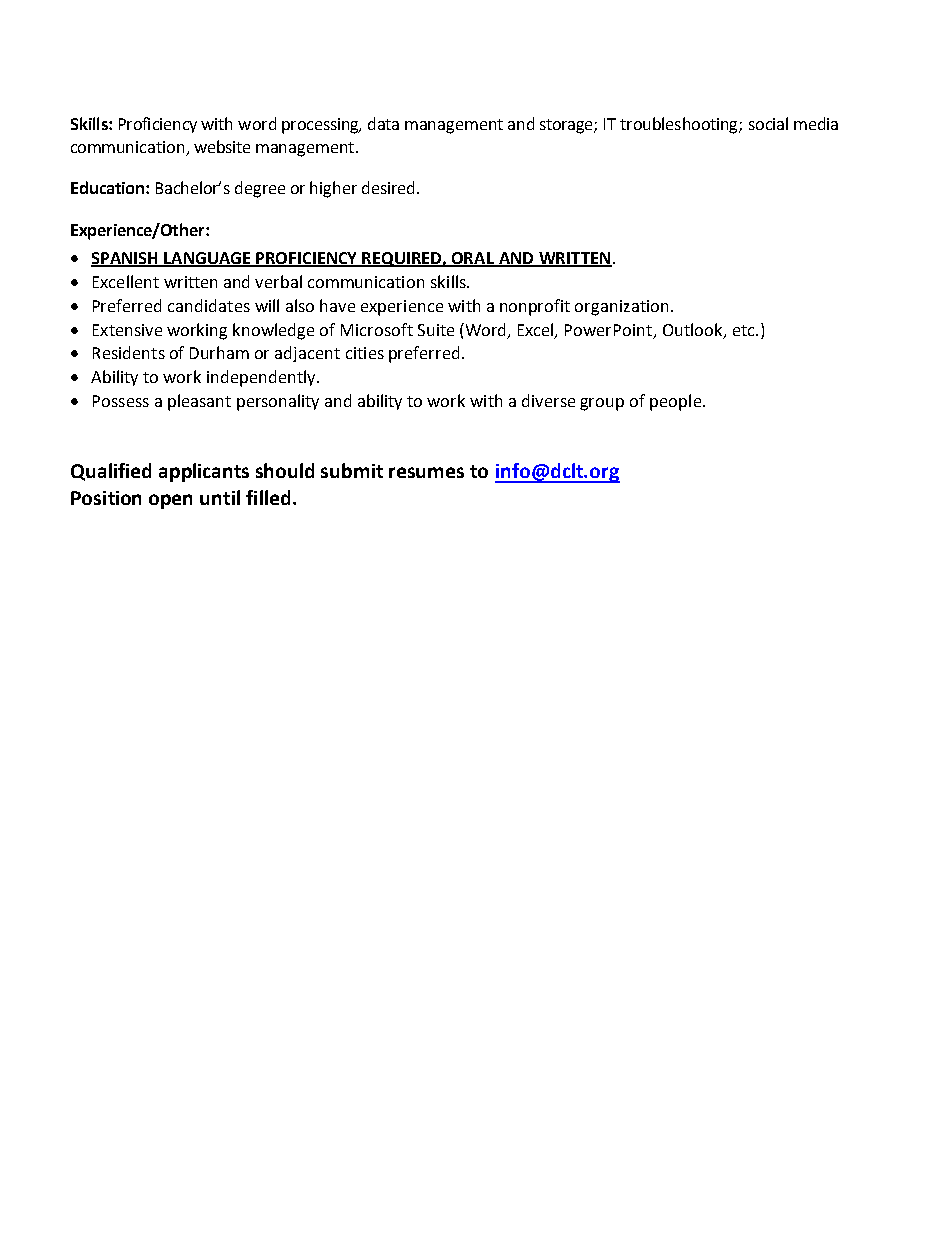  Describe the element at coordinates (745, 330) in the screenshot. I see `etc` at that location.
